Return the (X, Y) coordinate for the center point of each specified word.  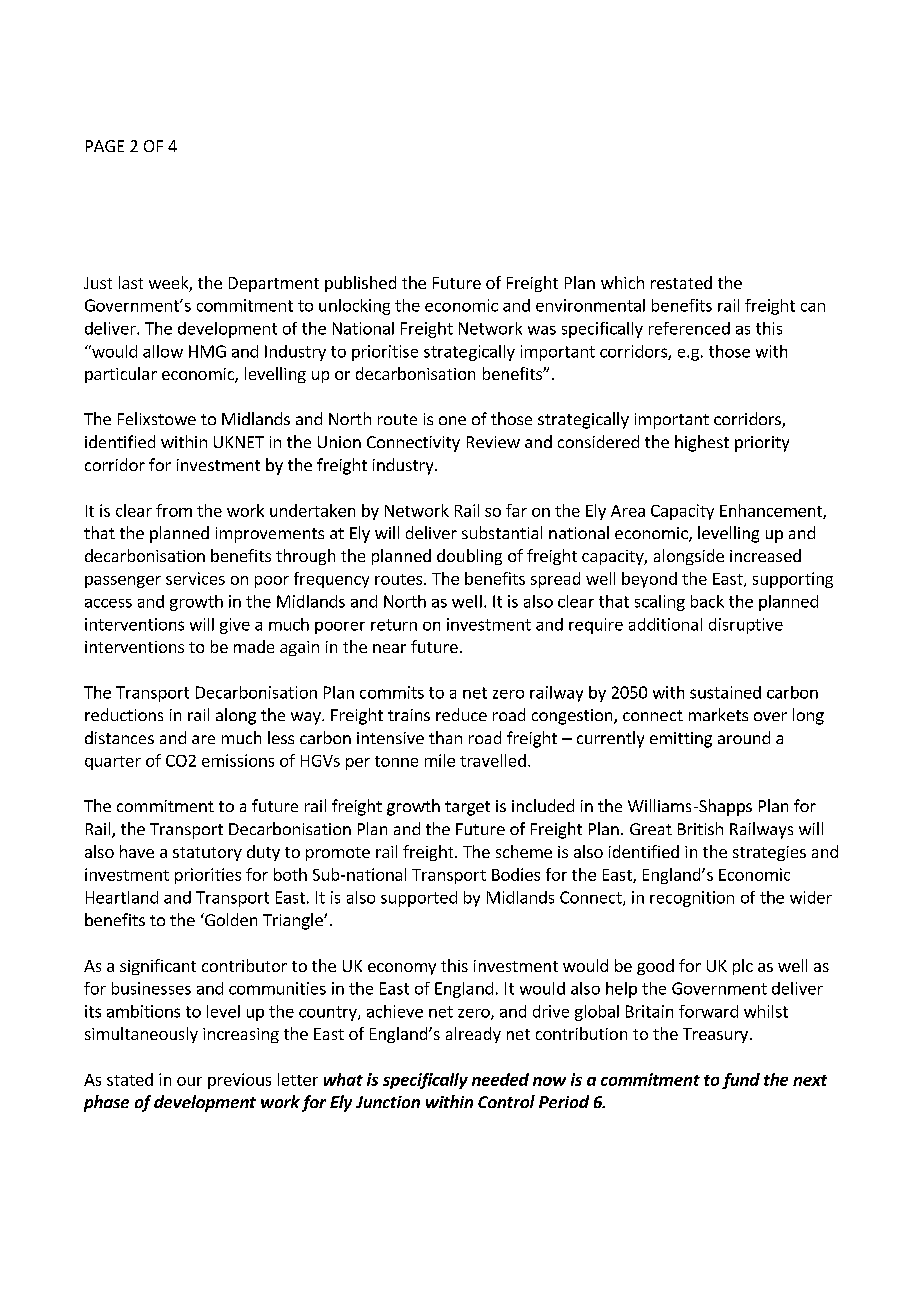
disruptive (746, 626)
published (360, 284)
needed (500, 1079)
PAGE (105, 146)
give (235, 626)
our (189, 1081)
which (622, 282)
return (394, 625)
